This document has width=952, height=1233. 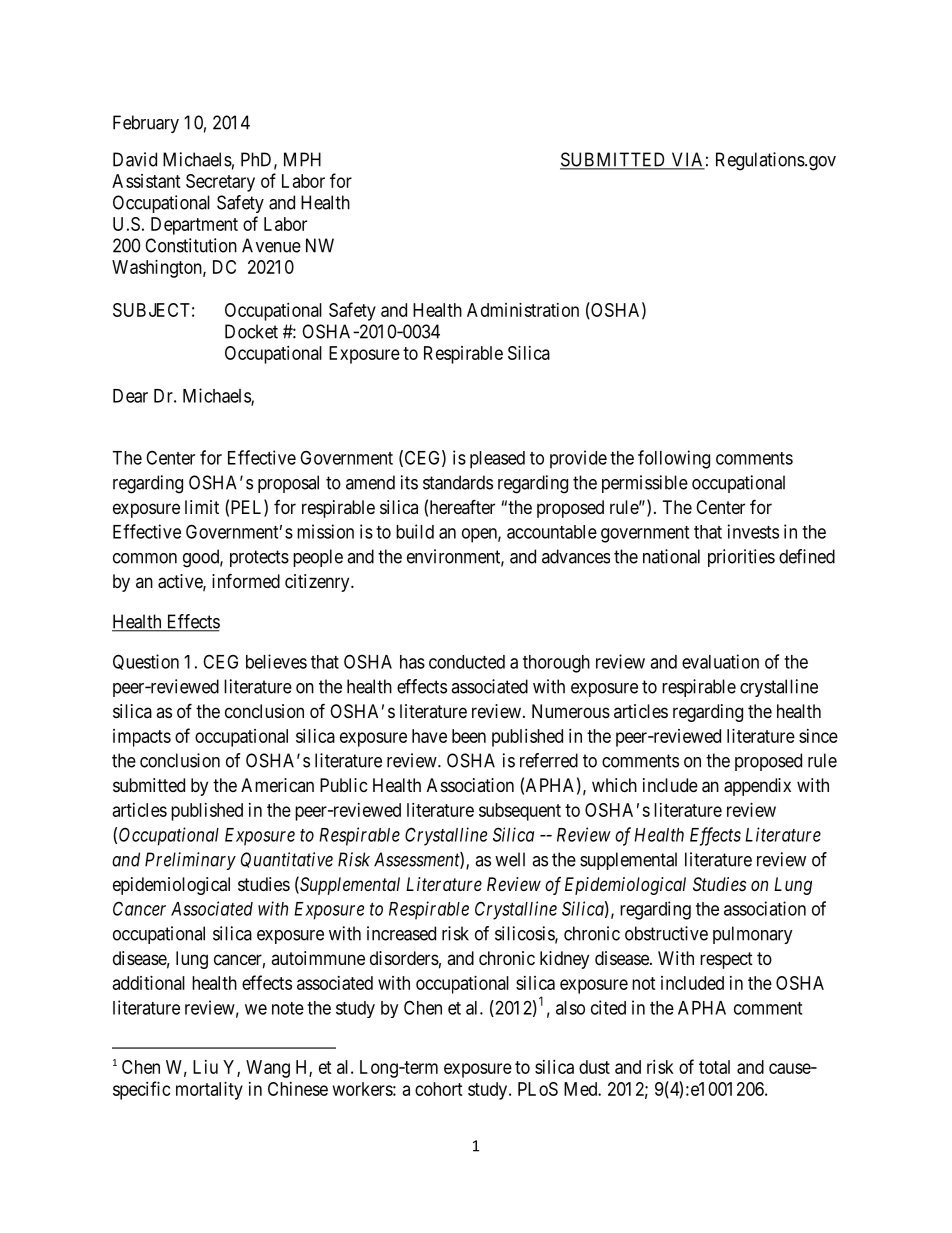 What do you see at coordinates (523, 310) in the document?
I see `Administration` at bounding box center [523, 310].
